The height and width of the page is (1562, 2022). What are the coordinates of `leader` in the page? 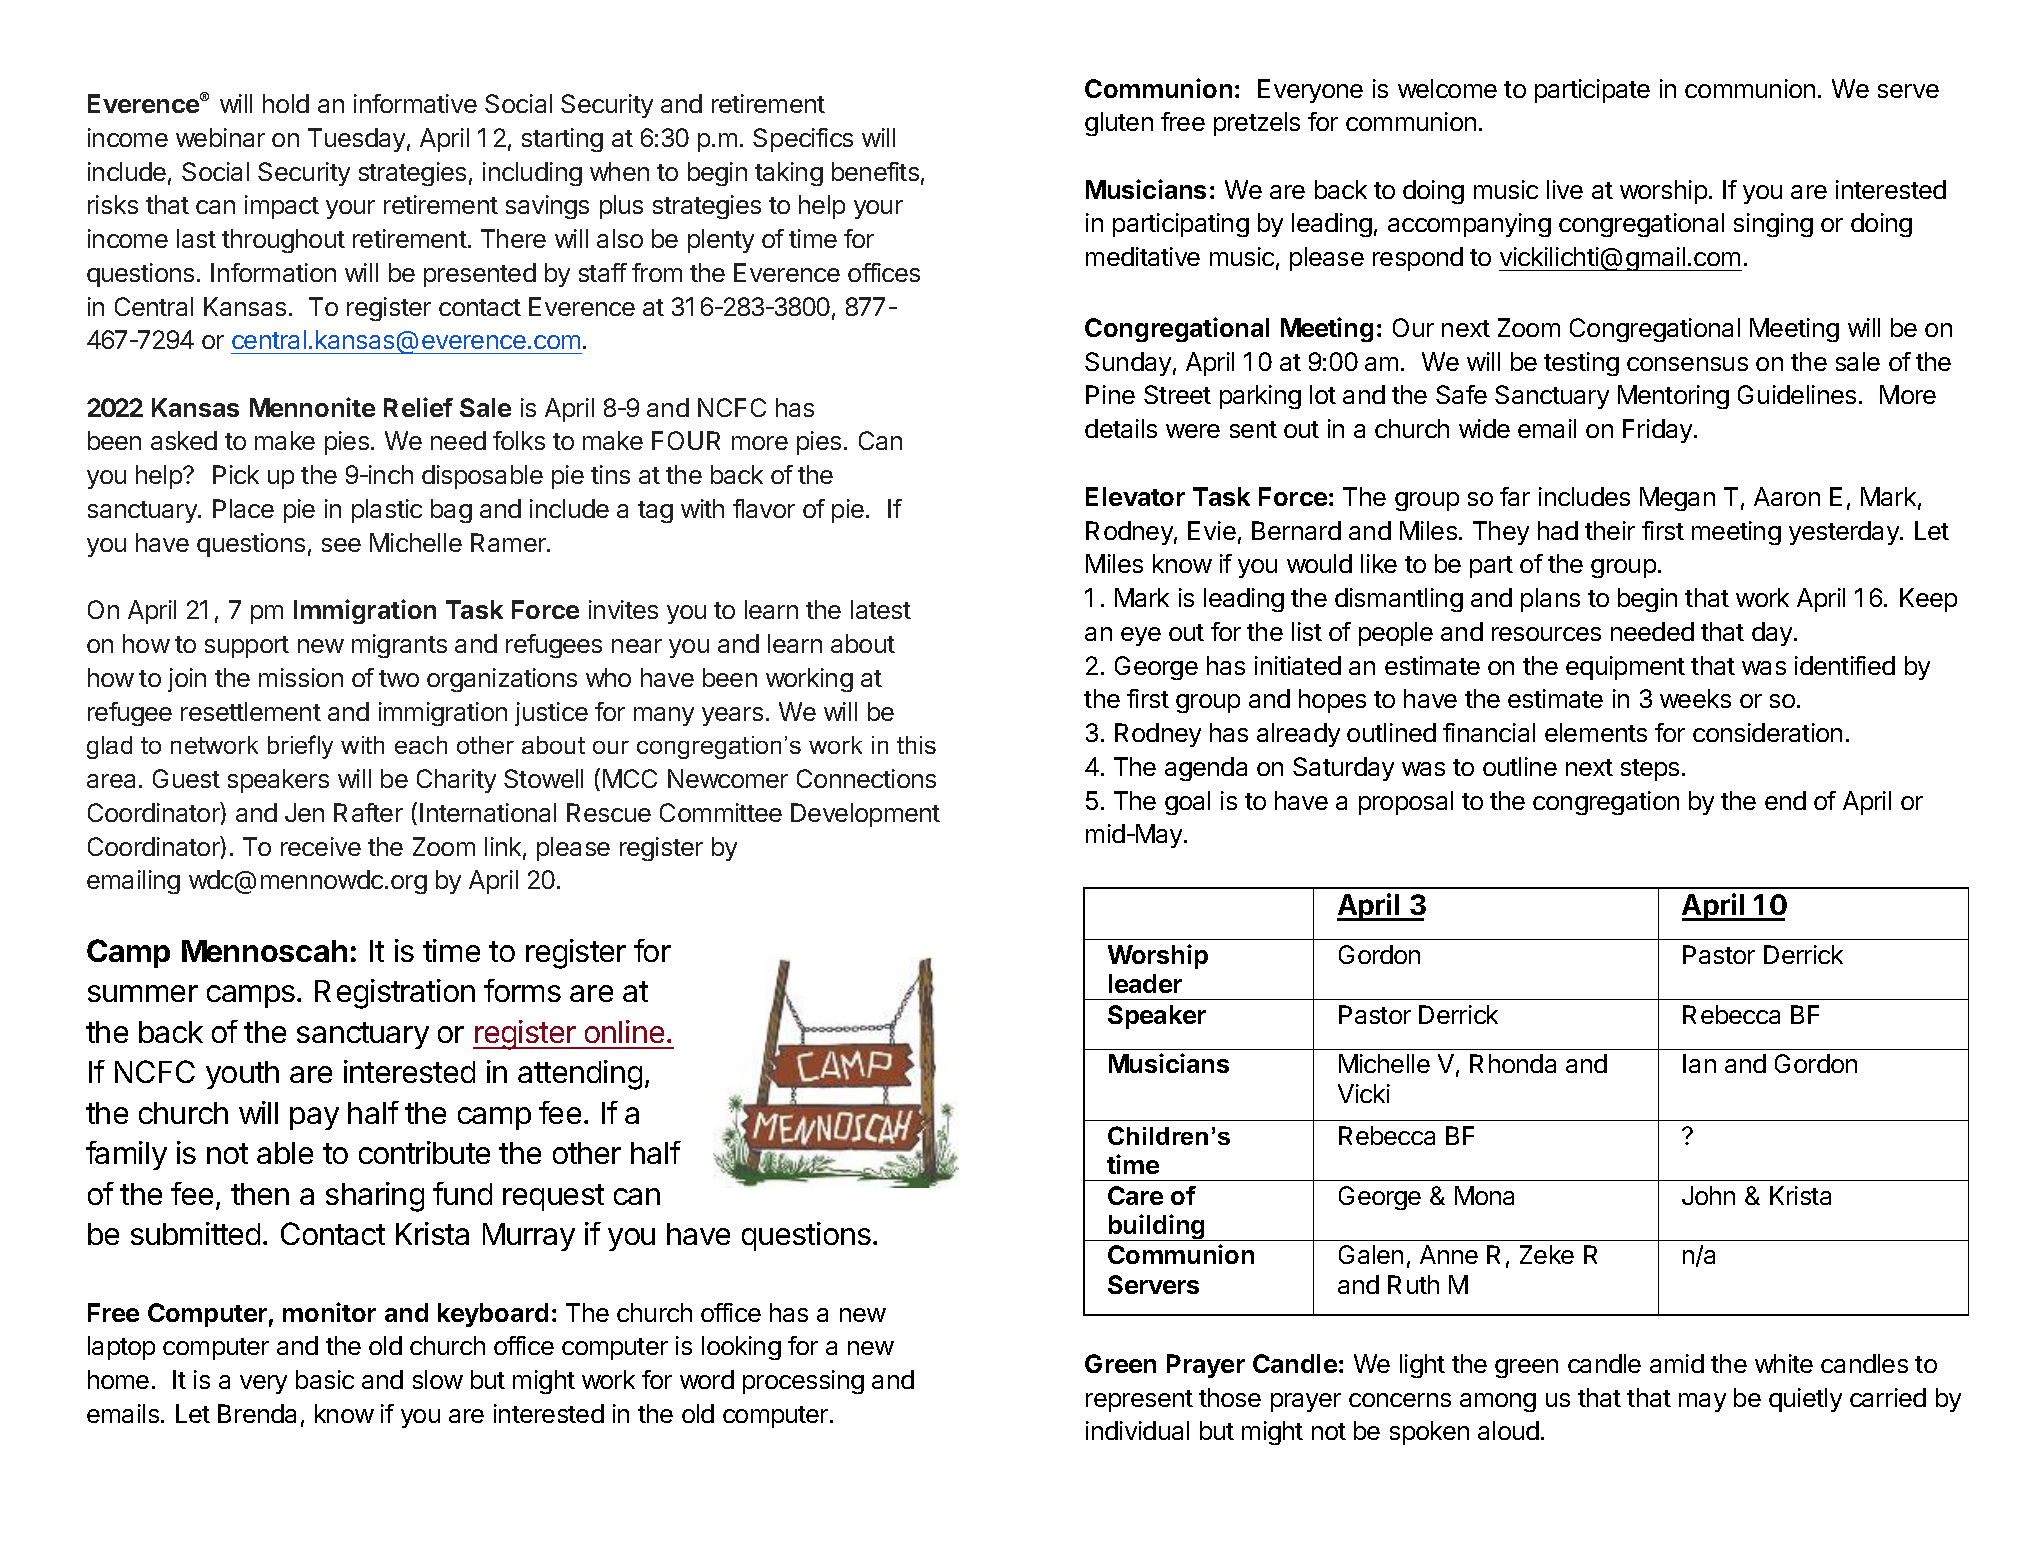 It's located at (1145, 983).
